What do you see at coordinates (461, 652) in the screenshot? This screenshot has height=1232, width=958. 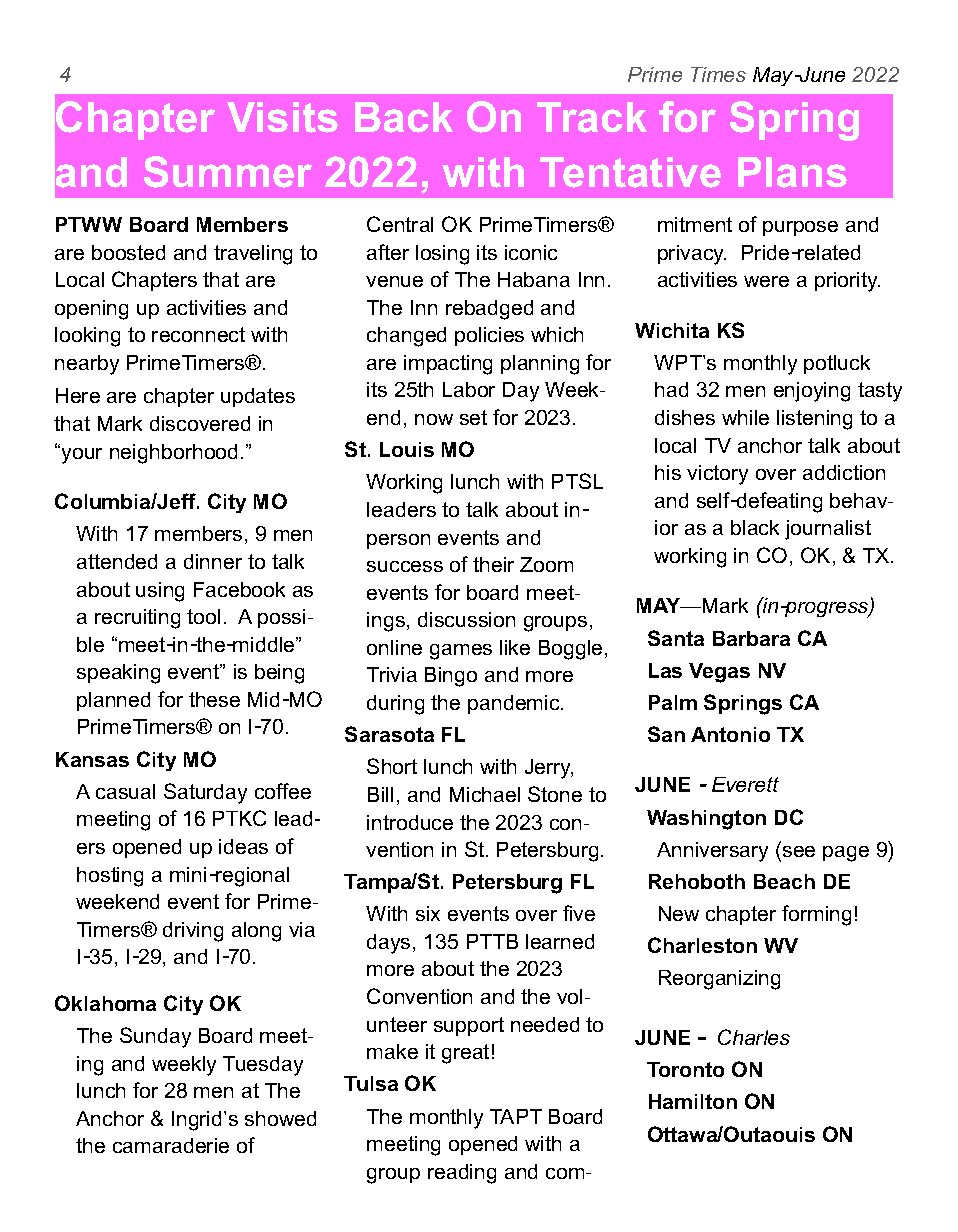 I see `games` at bounding box center [461, 652].
